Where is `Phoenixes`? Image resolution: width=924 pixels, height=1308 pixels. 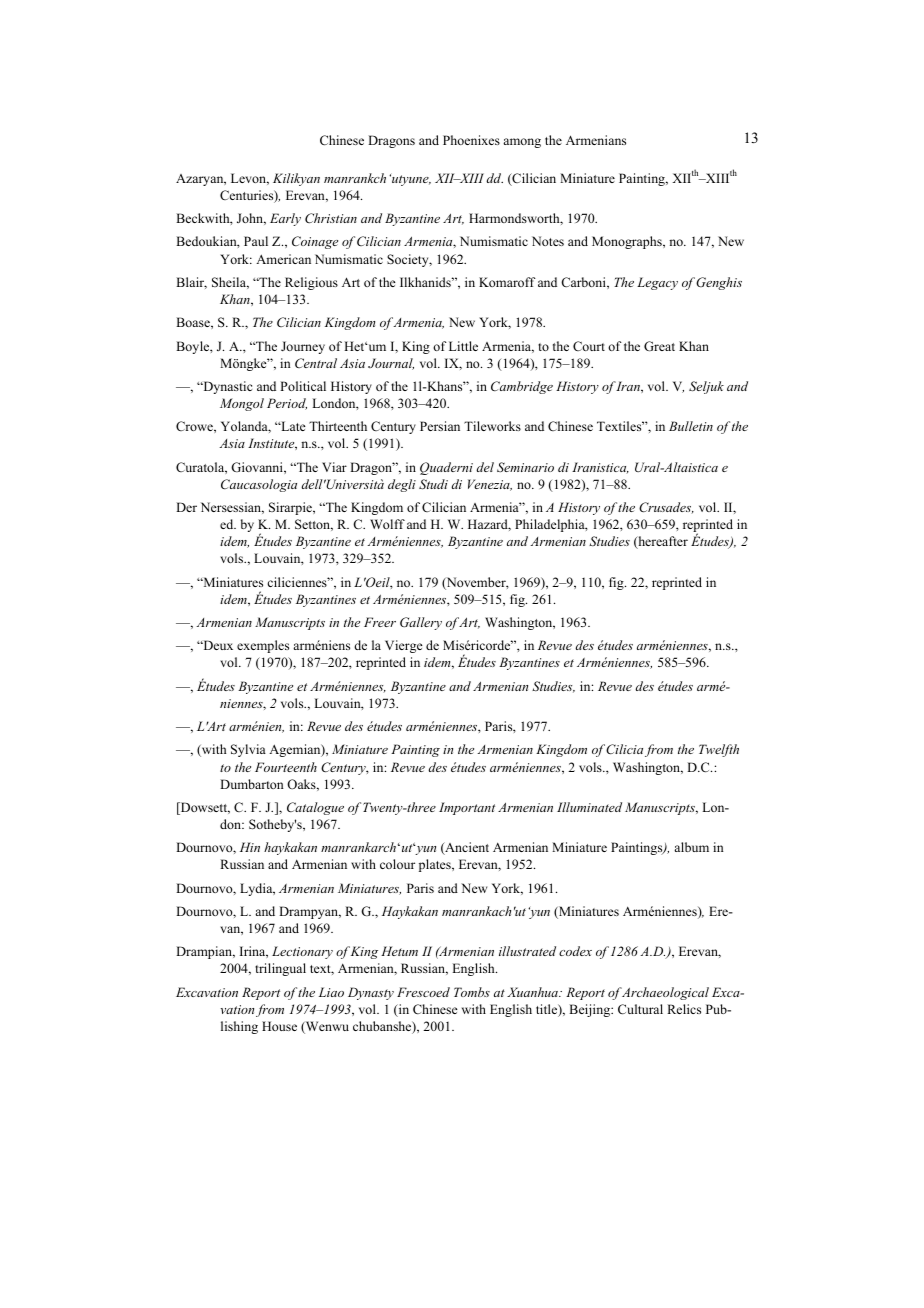
Phoenixes is located at coordinates (471, 140).
